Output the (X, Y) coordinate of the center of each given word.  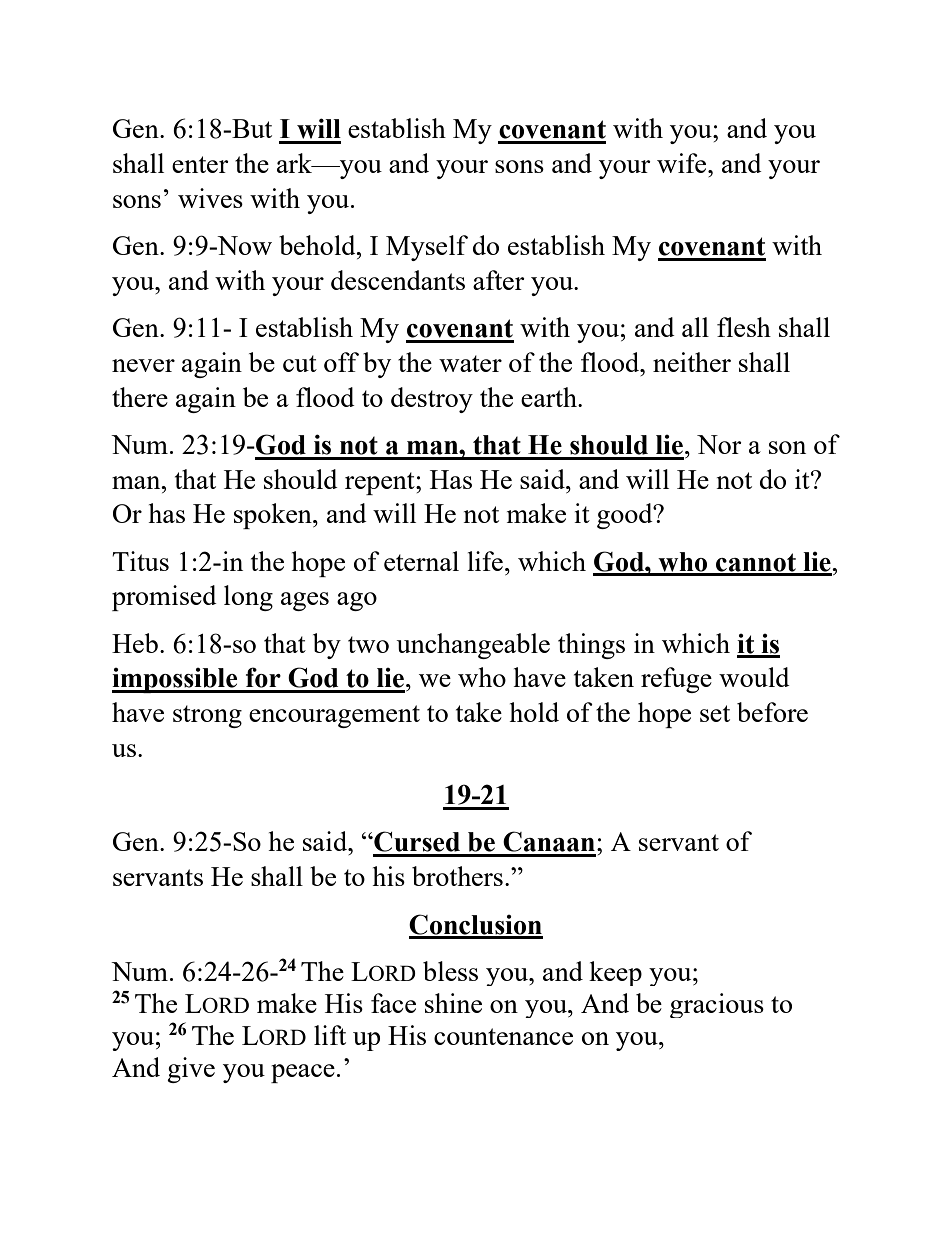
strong (207, 716)
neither (692, 362)
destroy (432, 400)
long (248, 598)
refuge (676, 680)
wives (210, 198)
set (715, 713)
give (191, 1070)
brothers (457, 876)
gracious (717, 1005)
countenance (503, 1036)
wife (683, 163)
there (140, 397)
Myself (427, 248)
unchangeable (473, 646)
